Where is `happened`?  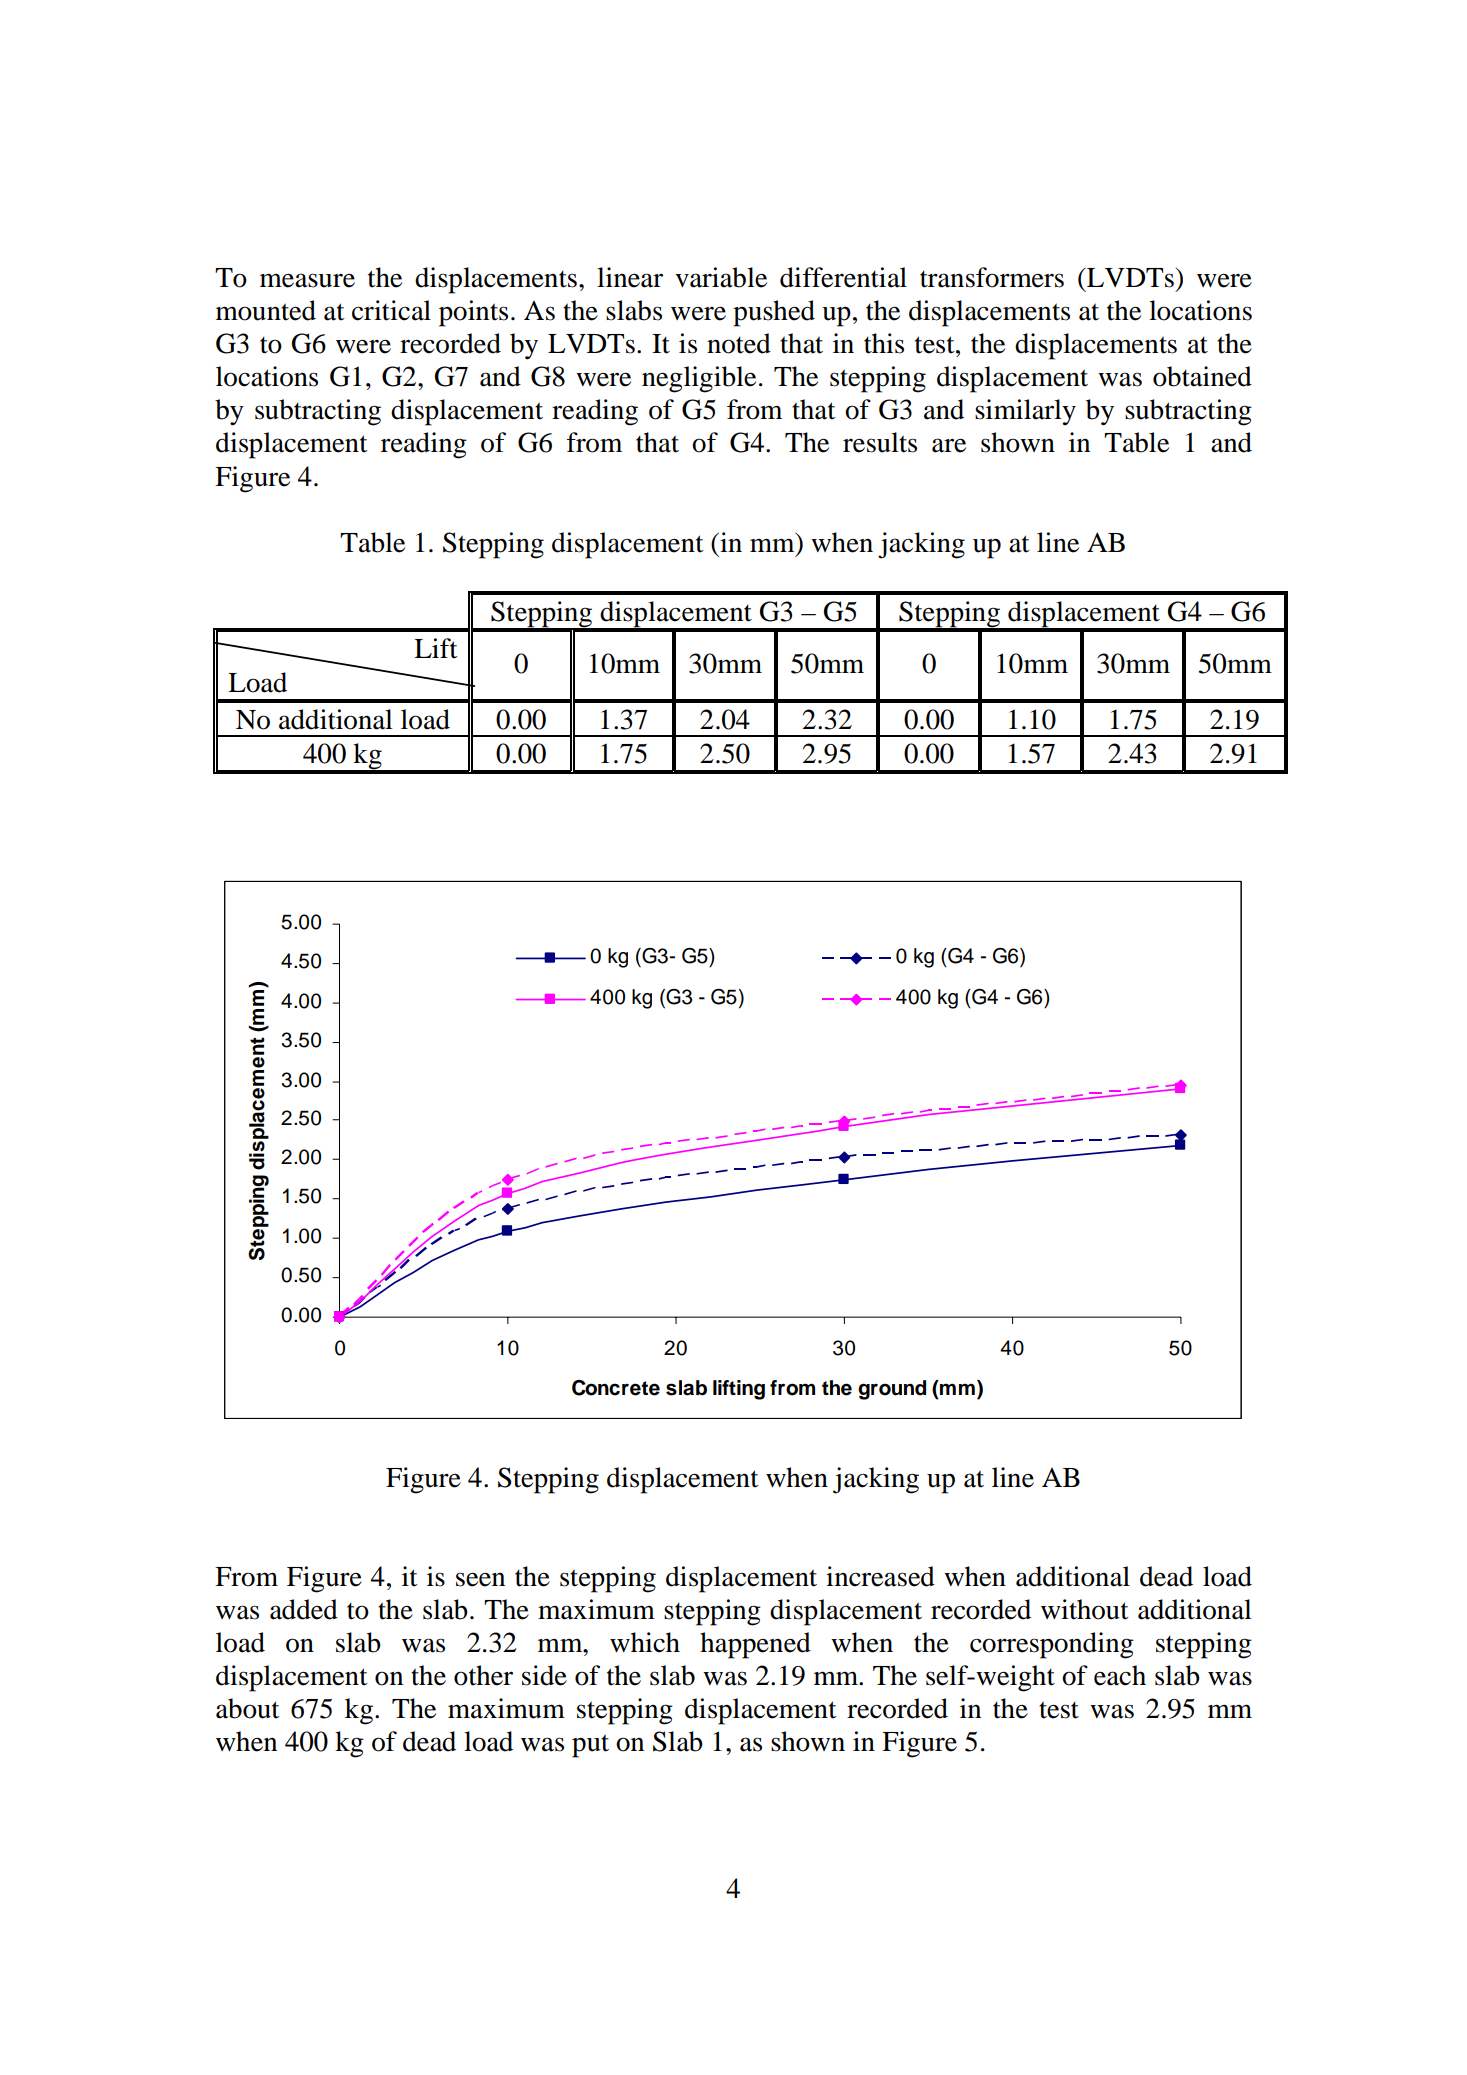 happened is located at coordinates (755, 1645).
